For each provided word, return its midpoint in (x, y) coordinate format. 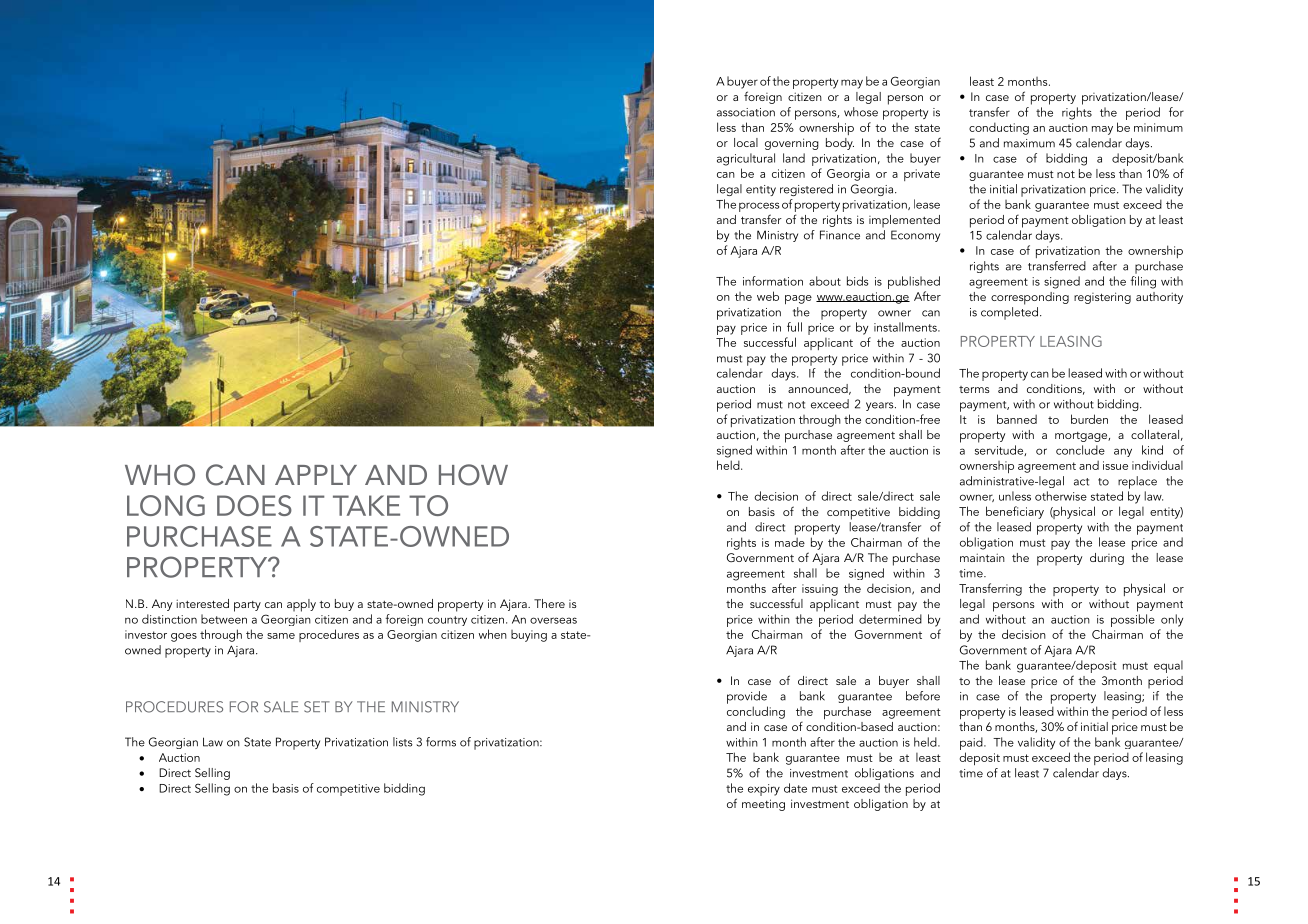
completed (1009, 313)
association (746, 112)
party (247, 606)
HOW (473, 475)
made (790, 542)
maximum (1029, 143)
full (794, 327)
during (1107, 559)
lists (403, 742)
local (746, 142)
